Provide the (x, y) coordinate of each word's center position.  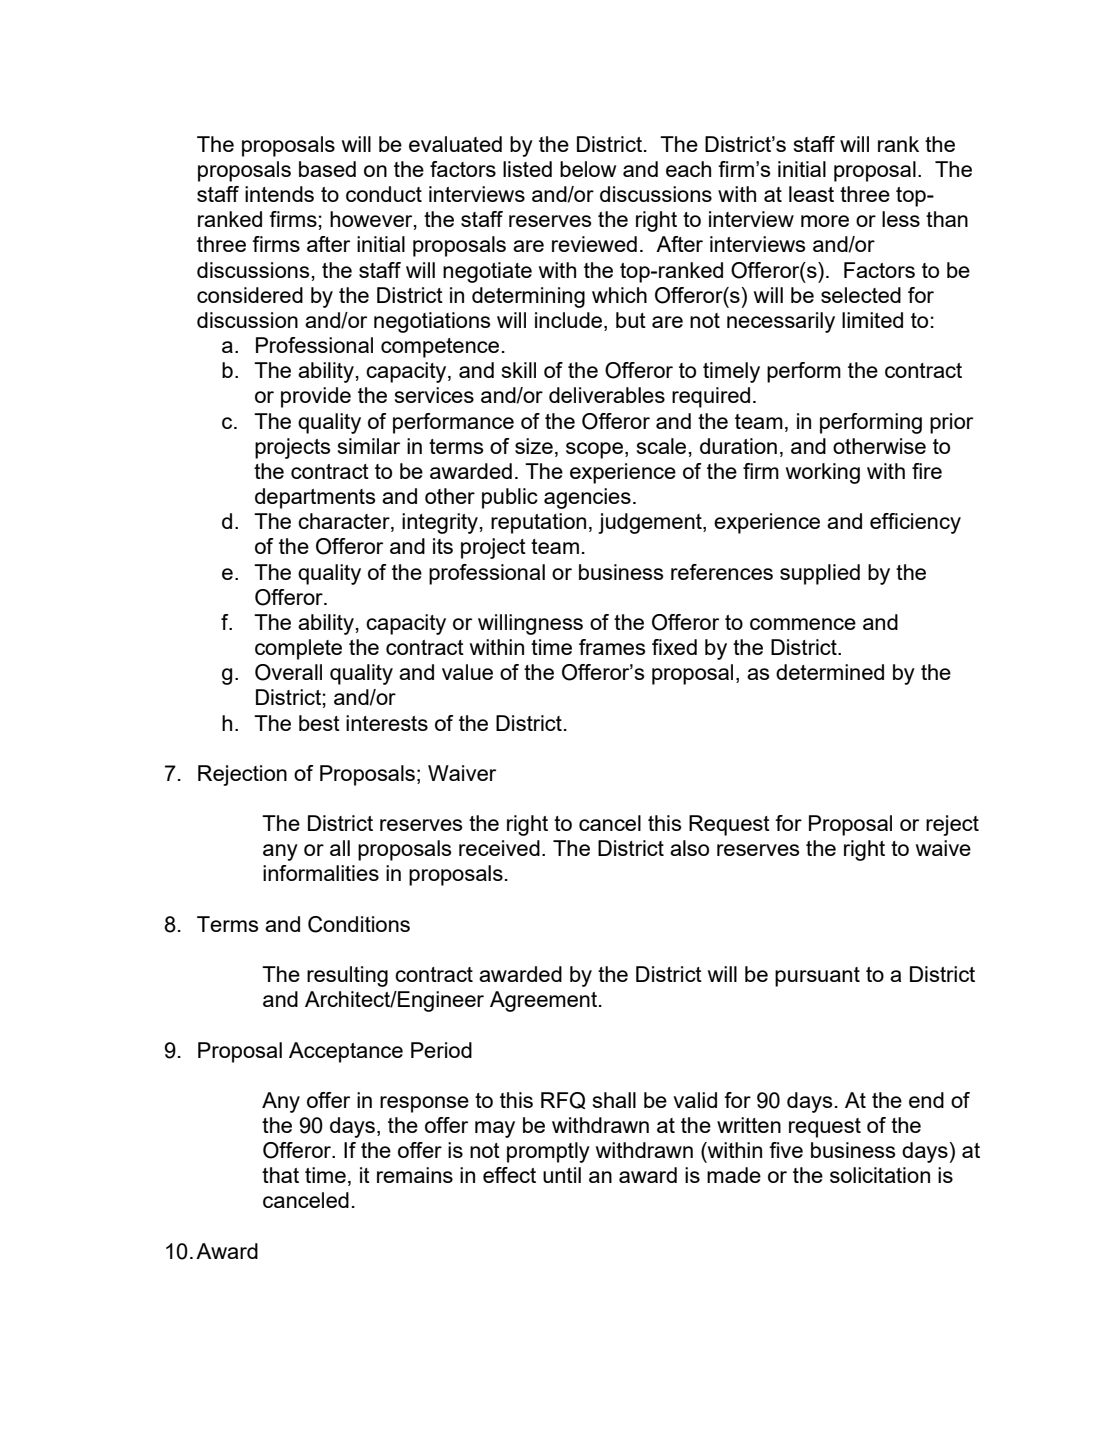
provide (316, 397)
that (280, 1175)
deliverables (607, 395)
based (327, 169)
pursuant (817, 977)
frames (612, 647)
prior (951, 423)
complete (298, 649)
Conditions (359, 924)
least (811, 194)
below (588, 169)
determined (830, 672)
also (689, 848)
